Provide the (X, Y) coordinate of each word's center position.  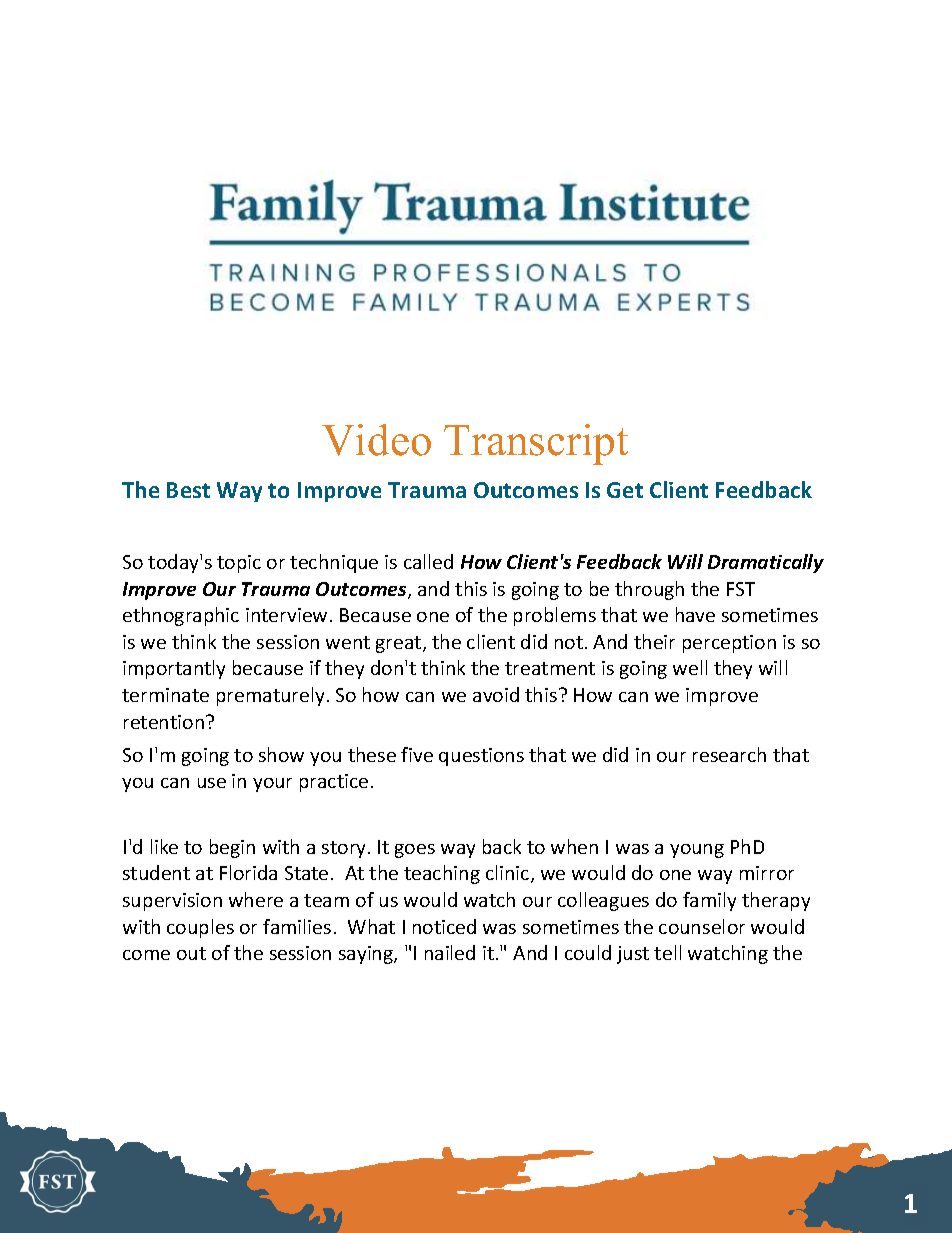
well (690, 667)
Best (188, 490)
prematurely (270, 696)
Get (625, 490)
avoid (496, 694)
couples (200, 928)
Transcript (536, 444)
